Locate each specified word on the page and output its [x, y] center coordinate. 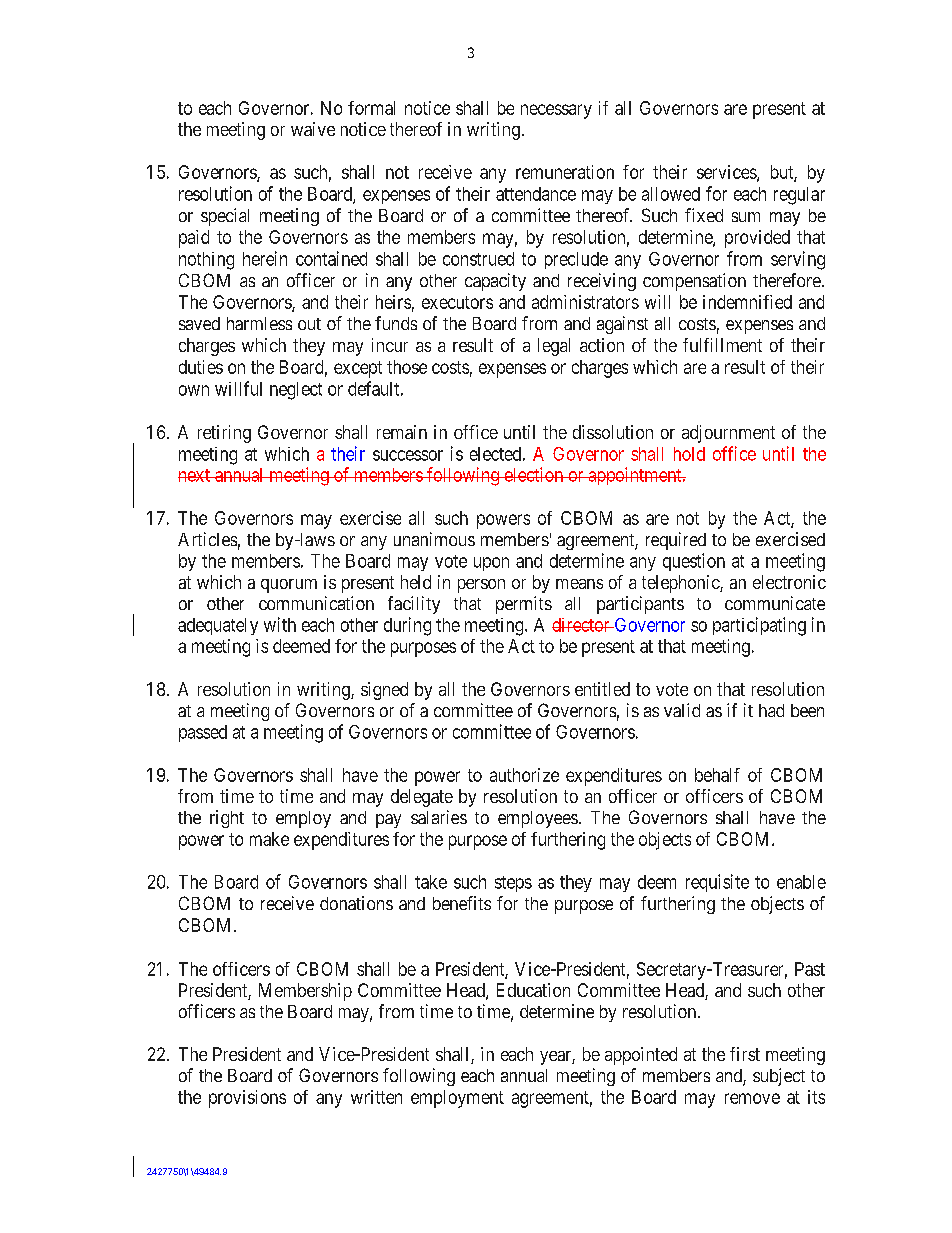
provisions [247, 1099]
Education [533, 990]
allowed [671, 194]
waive [313, 129]
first [745, 1054]
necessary [556, 111]
